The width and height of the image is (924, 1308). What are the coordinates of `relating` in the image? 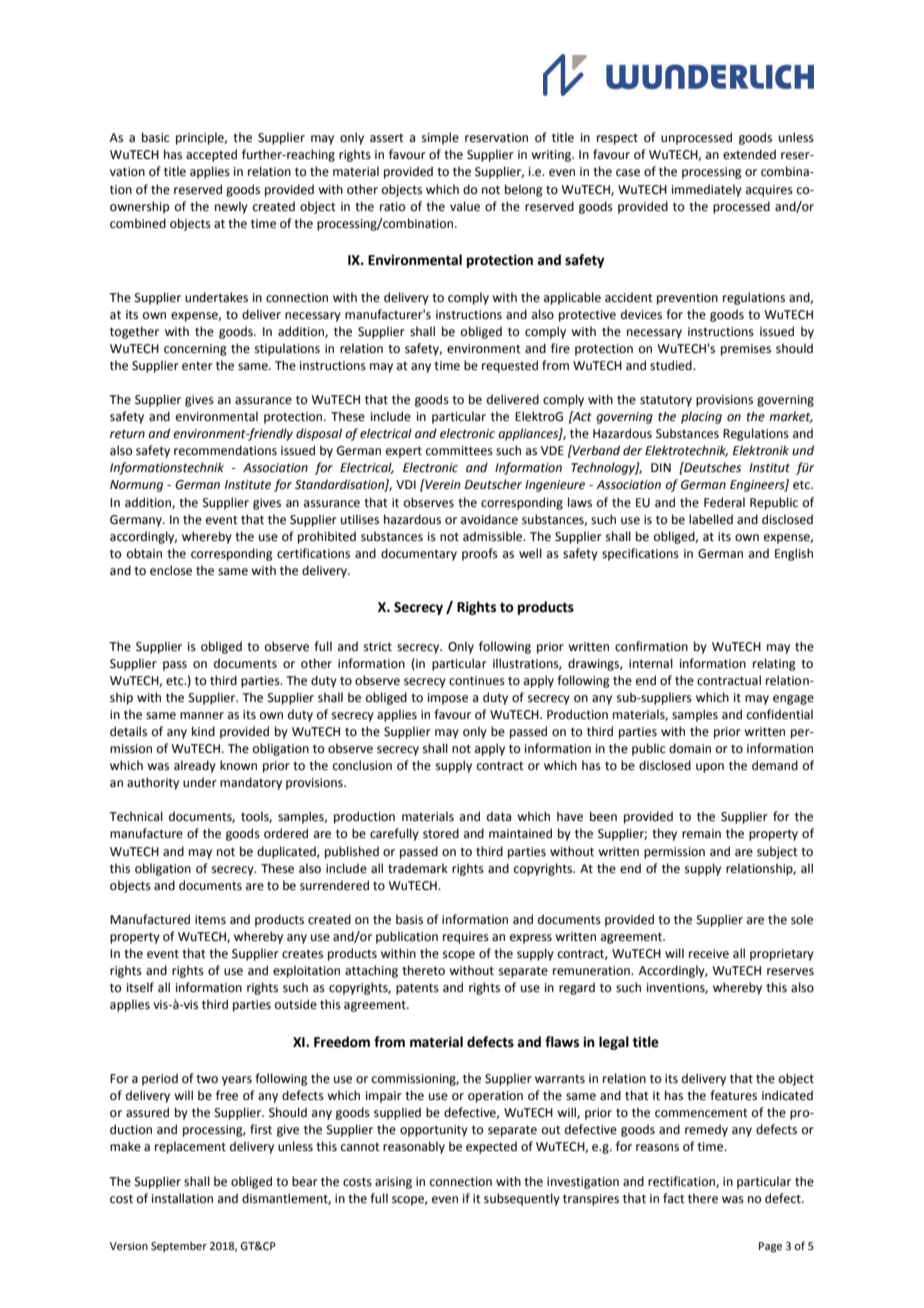 It's located at (774, 664).
